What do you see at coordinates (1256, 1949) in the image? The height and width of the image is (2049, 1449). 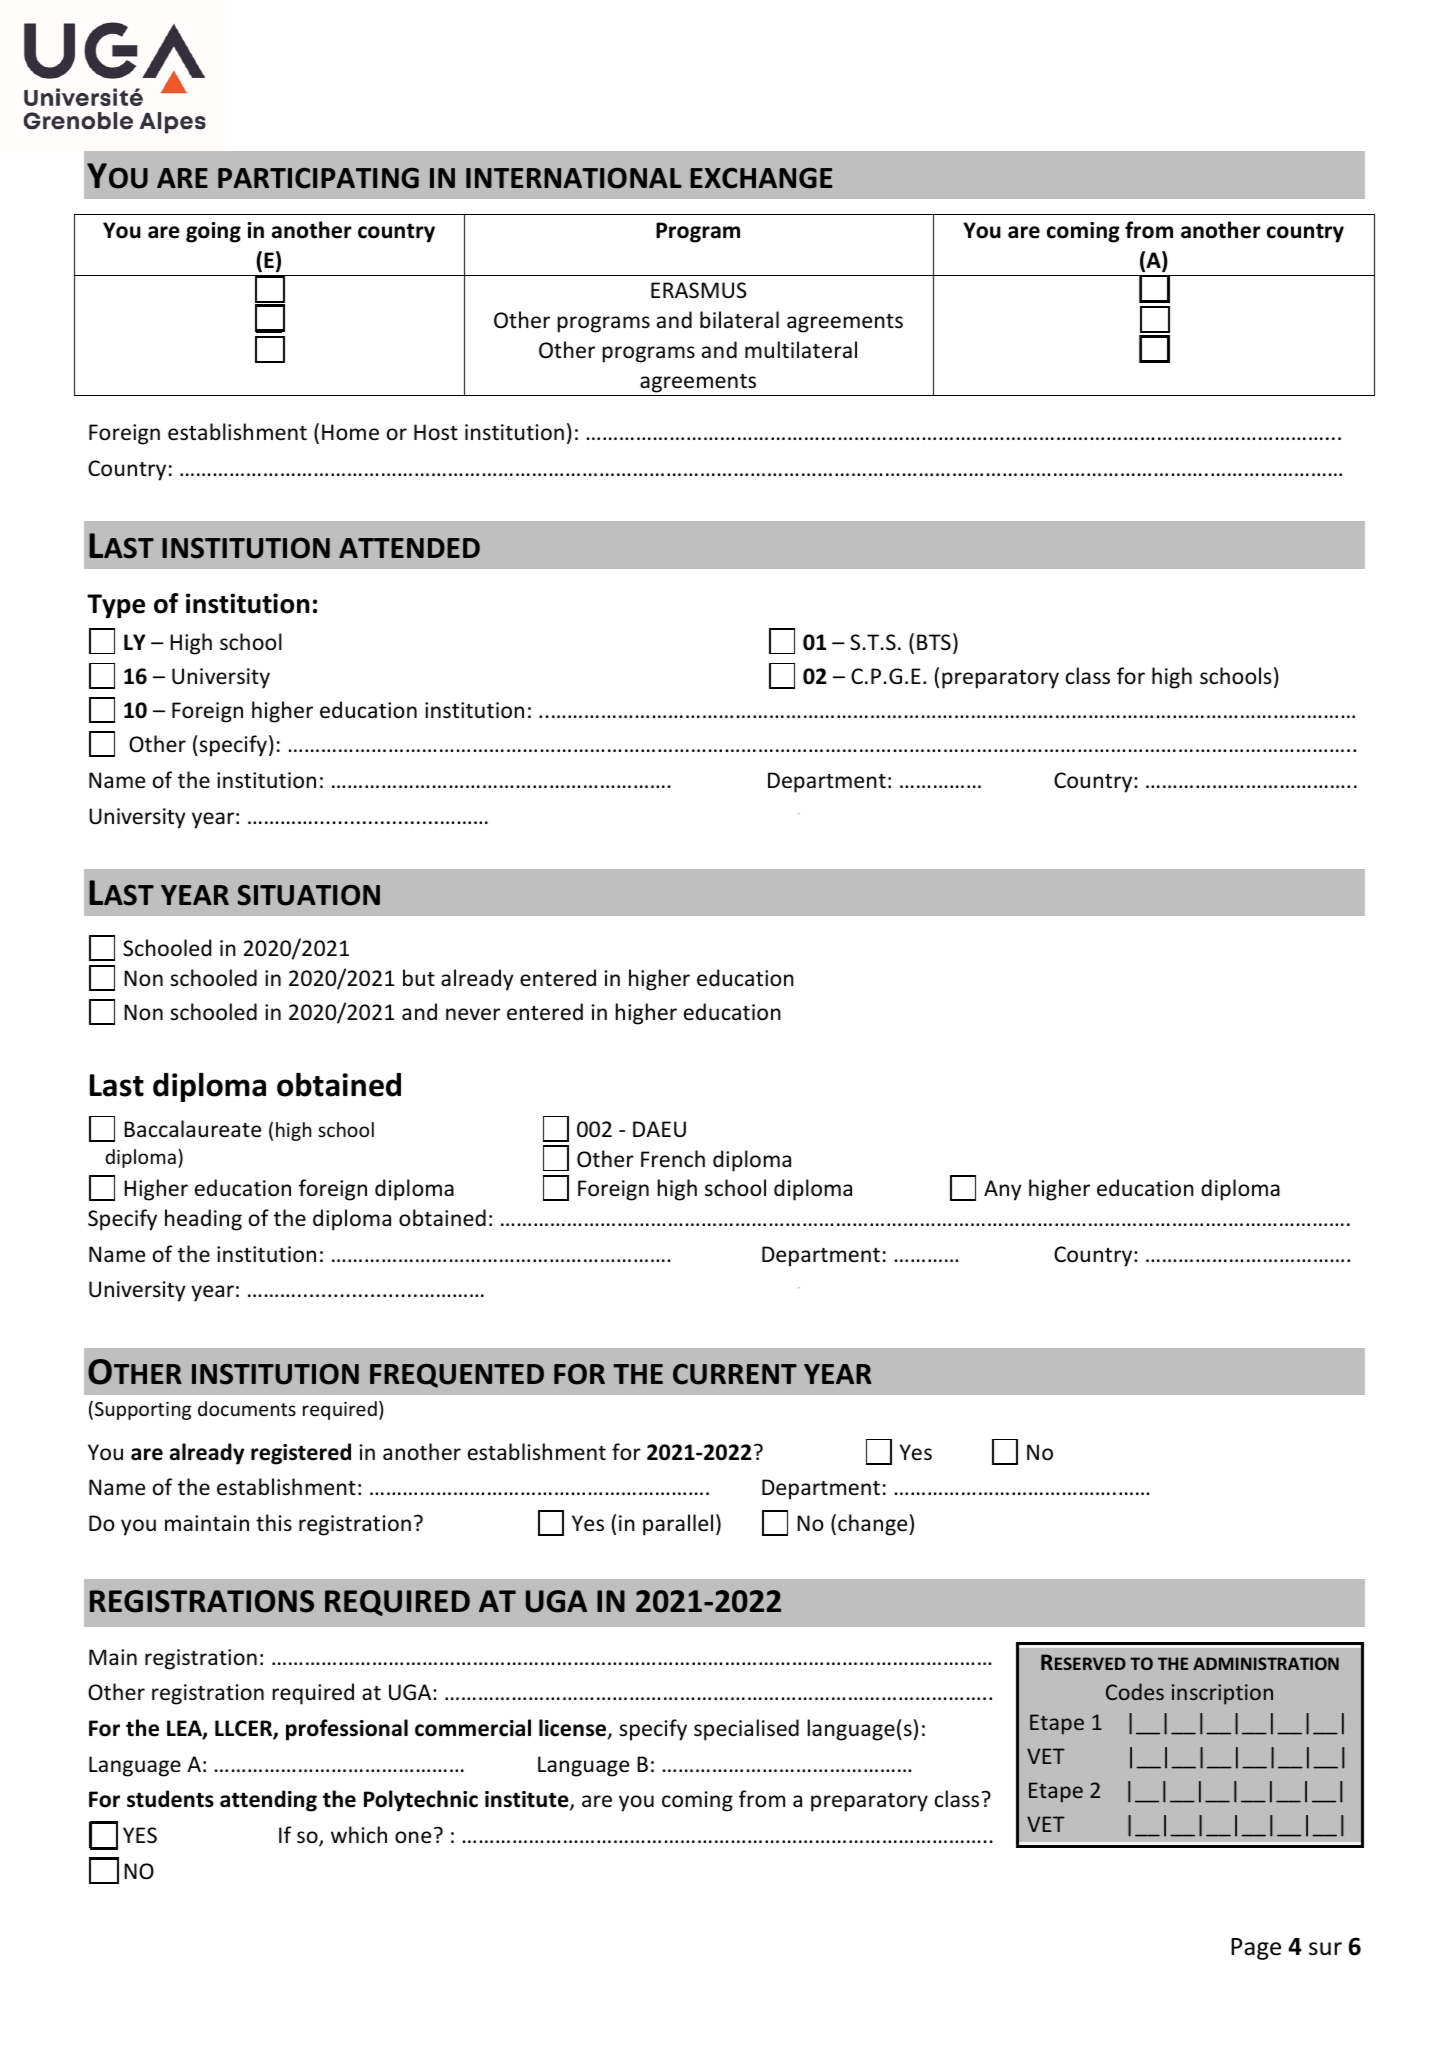 I see `Page` at bounding box center [1256, 1949].
